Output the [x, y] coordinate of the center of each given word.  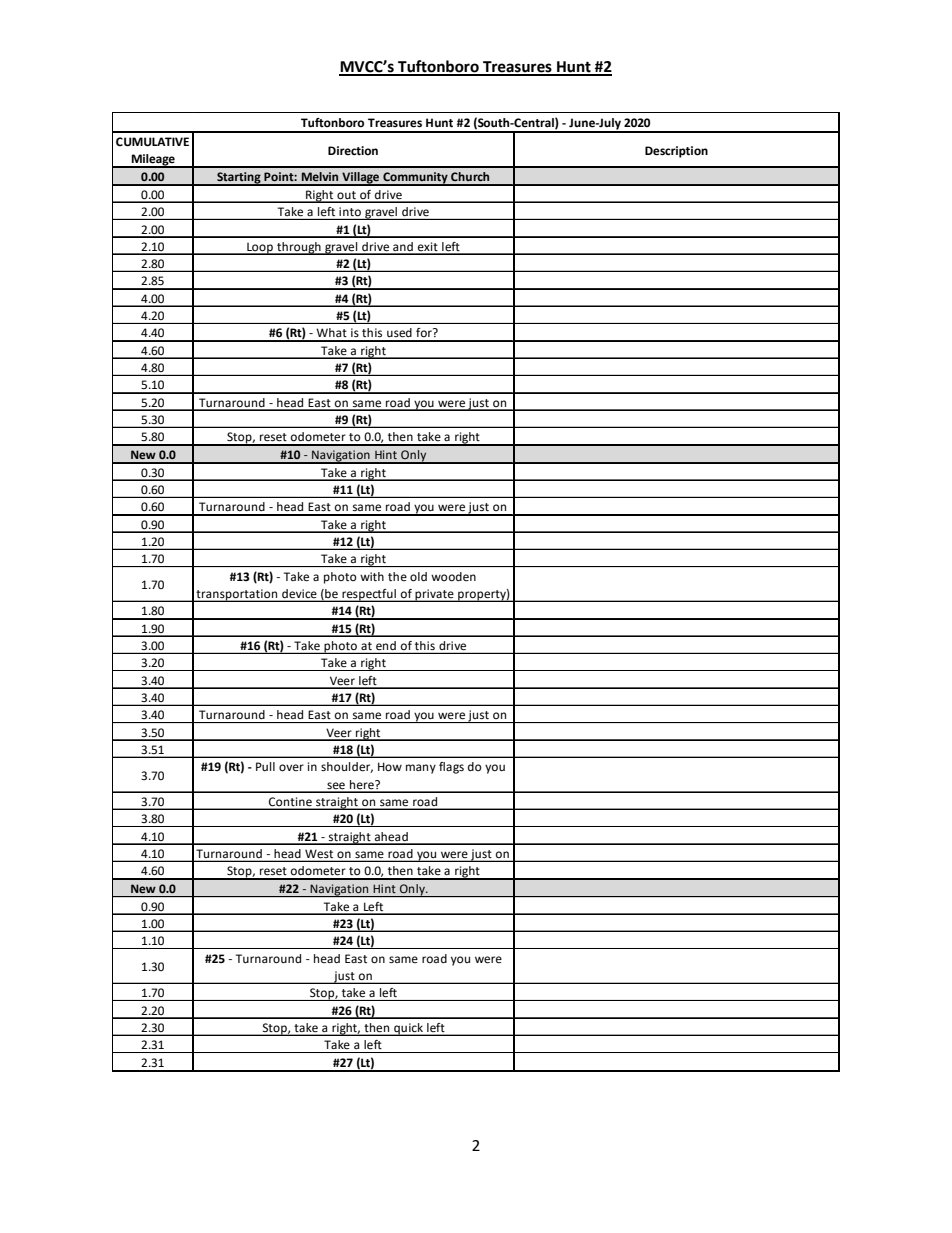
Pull [265, 766]
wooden [453, 577]
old [418, 577]
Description [676, 152]
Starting [239, 179]
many [421, 769]
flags [451, 768]
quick [408, 1029]
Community [415, 179]
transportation [237, 595]
